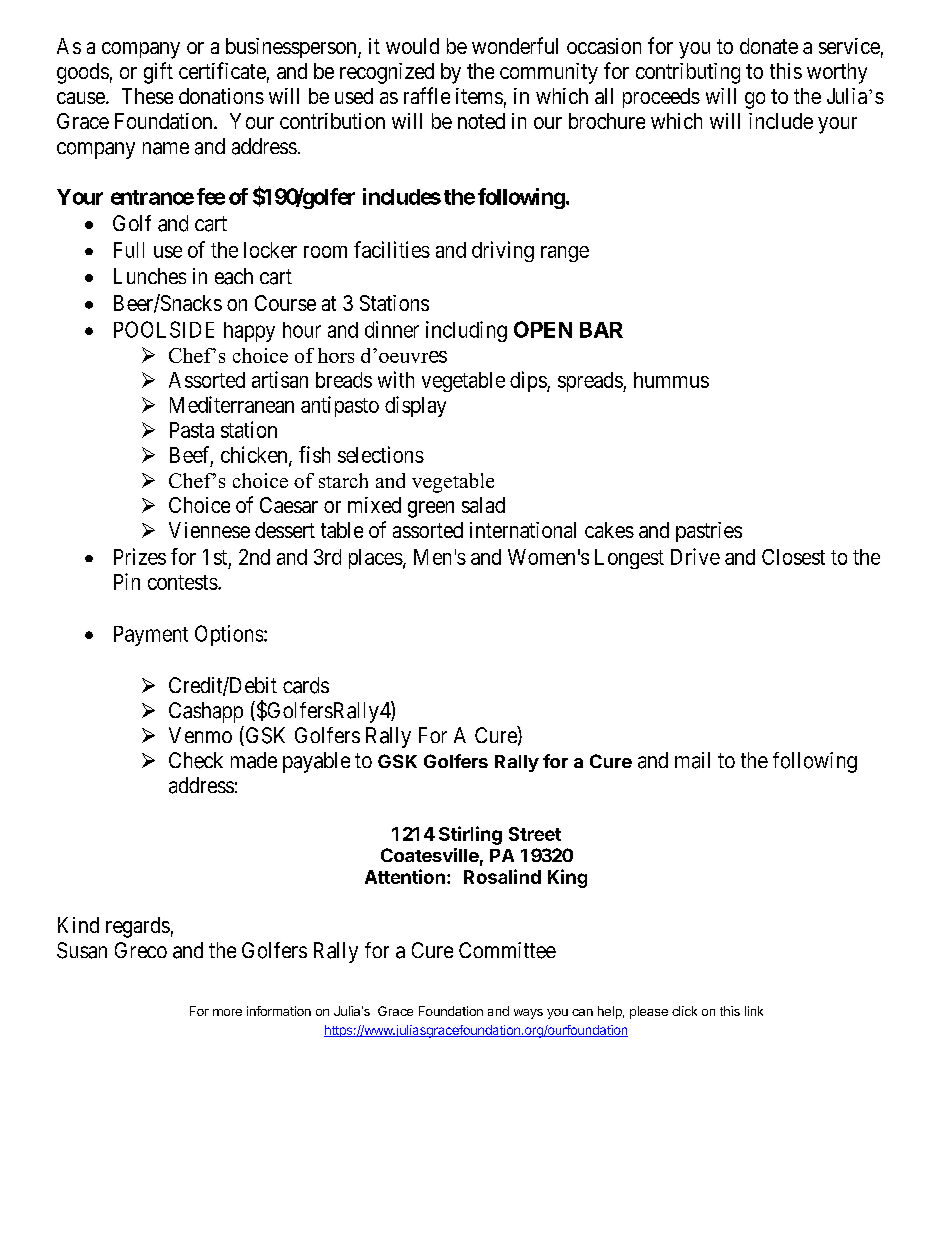 Image resolution: width=952 pixels, height=1233 pixels. What do you see at coordinates (479, 96) in the screenshot?
I see `items` at bounding box center [479, 96].
